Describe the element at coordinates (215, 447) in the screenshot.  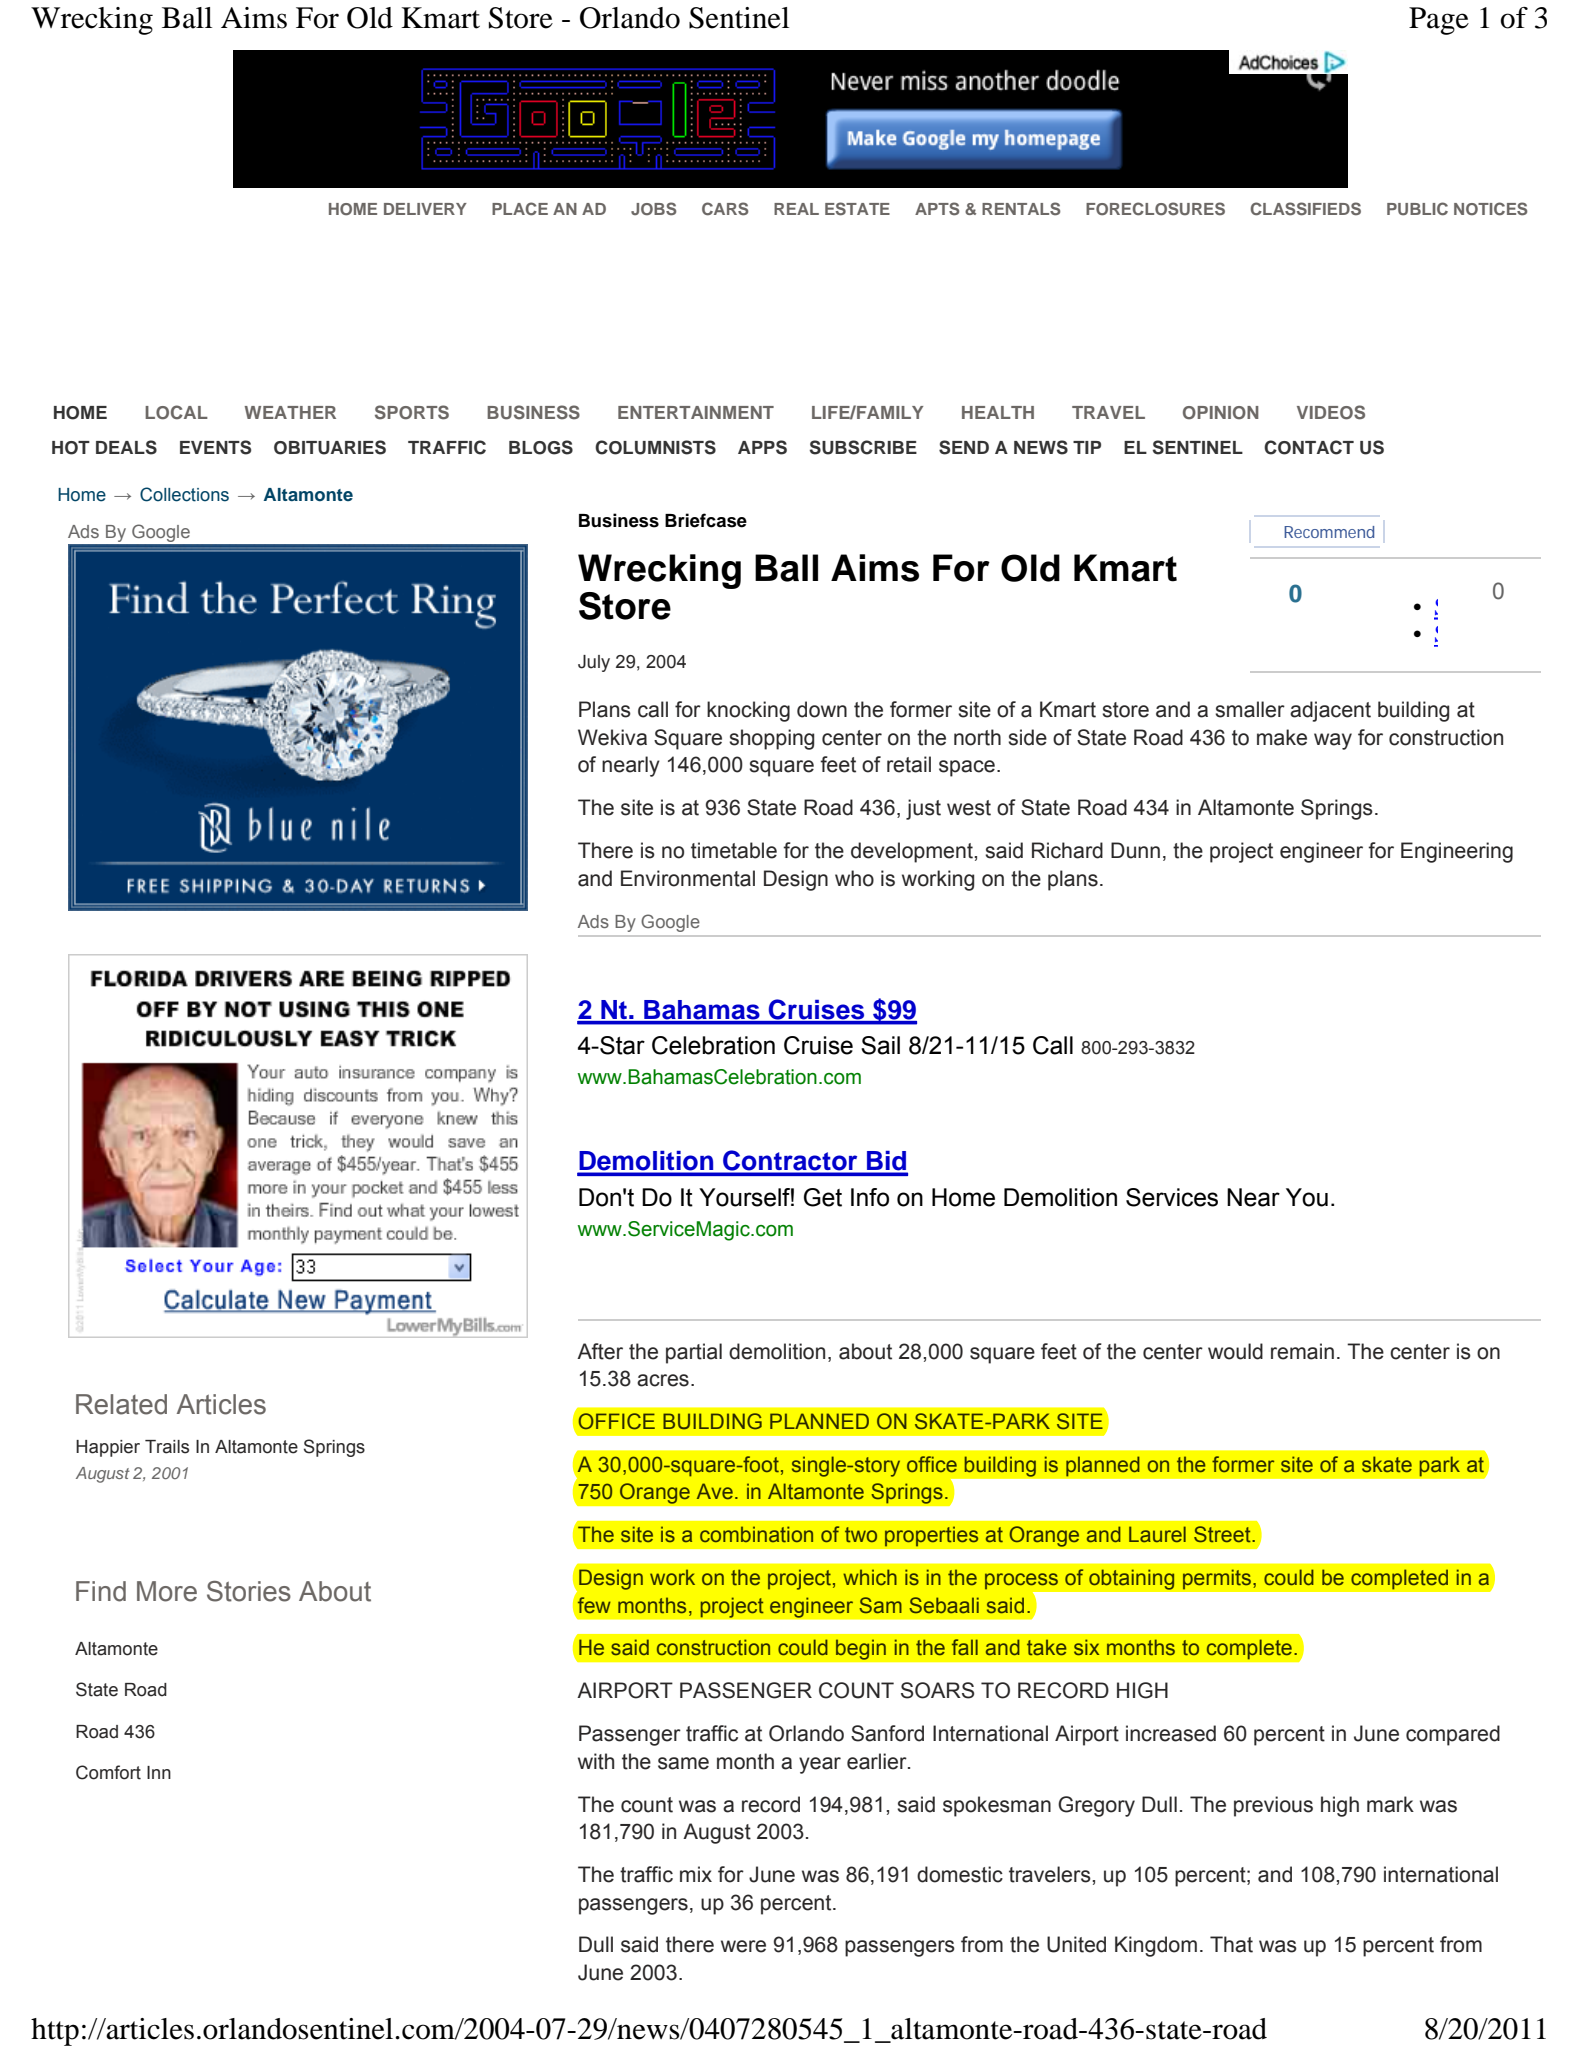
I see `EVENTS` at that location.
